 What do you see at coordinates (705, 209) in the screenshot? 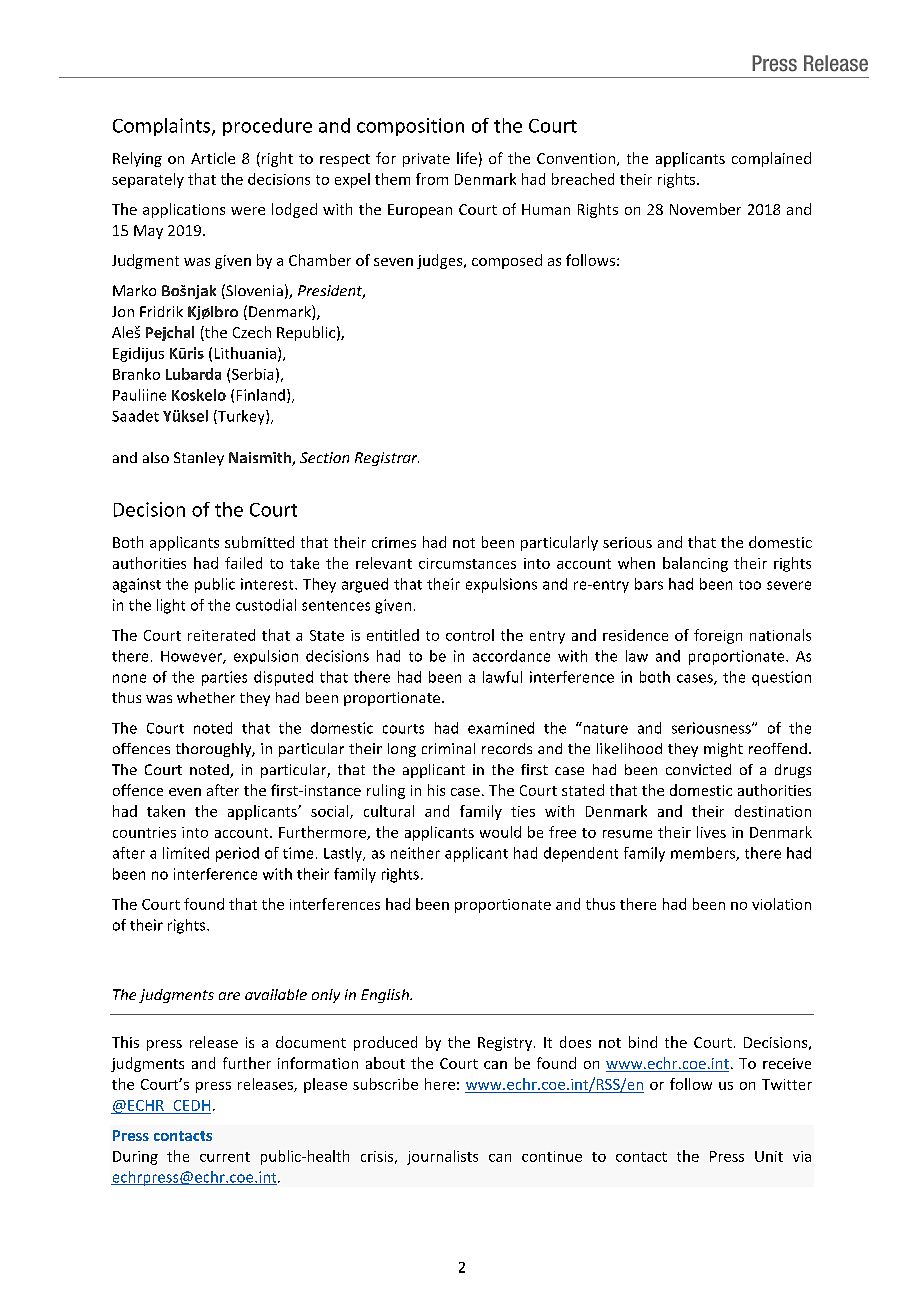
I see `November` at bounding box center [705, 209].
